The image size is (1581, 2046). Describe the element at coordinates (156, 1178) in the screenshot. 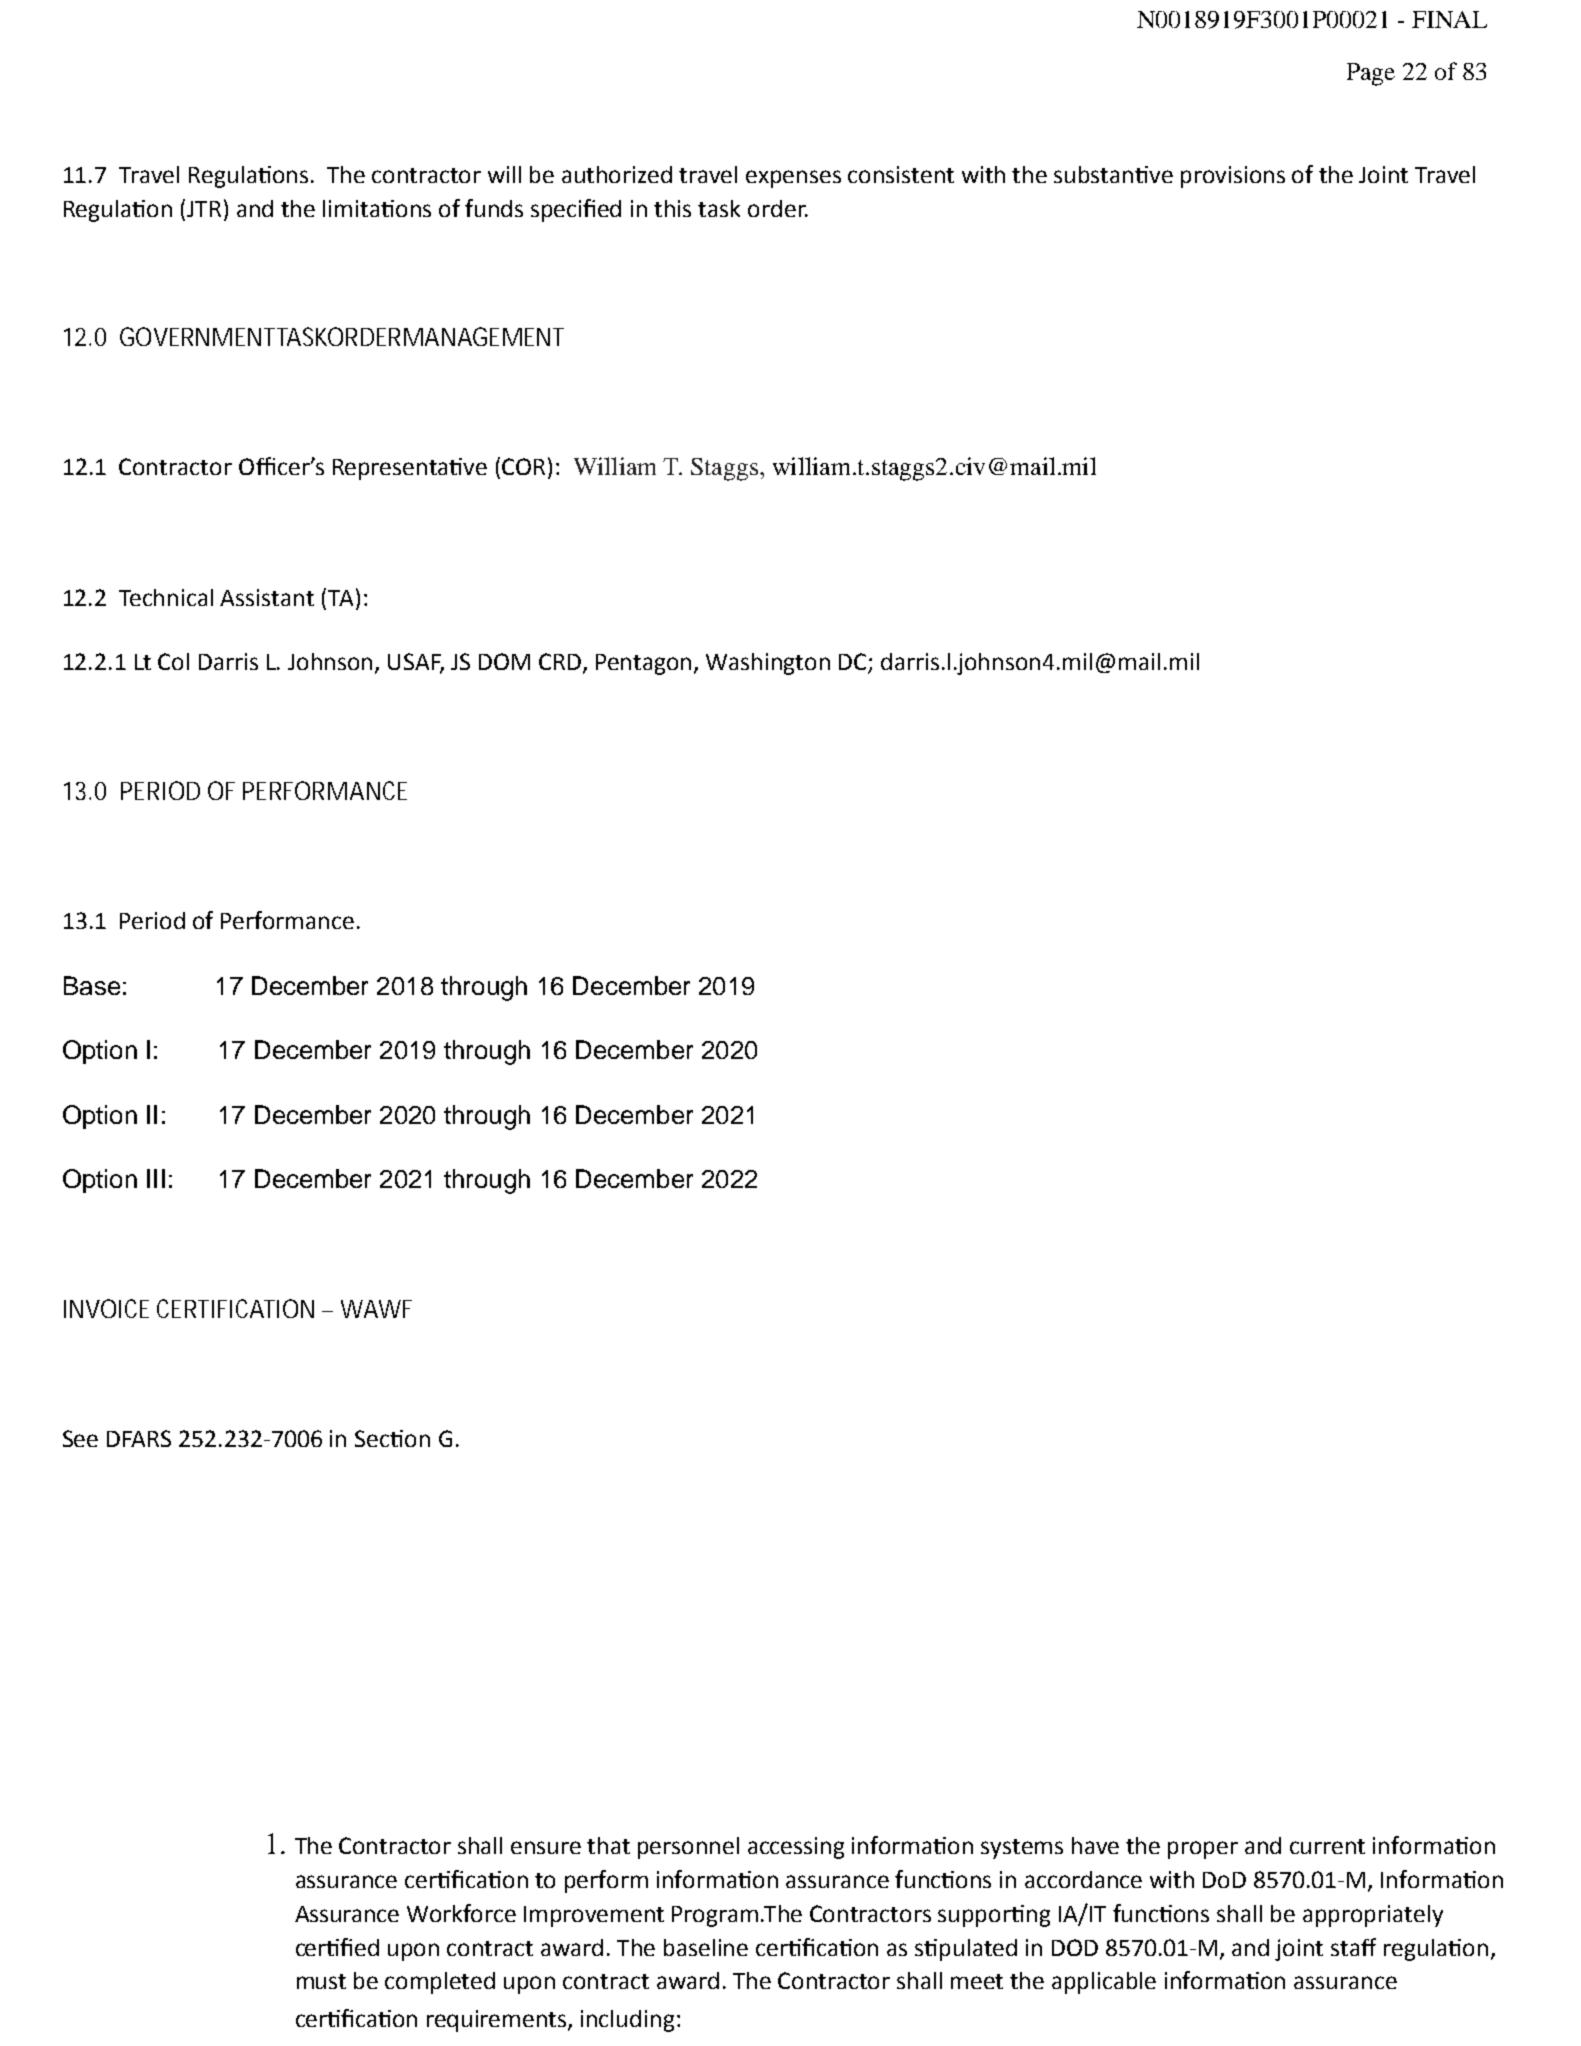

I see `III` at that location.
